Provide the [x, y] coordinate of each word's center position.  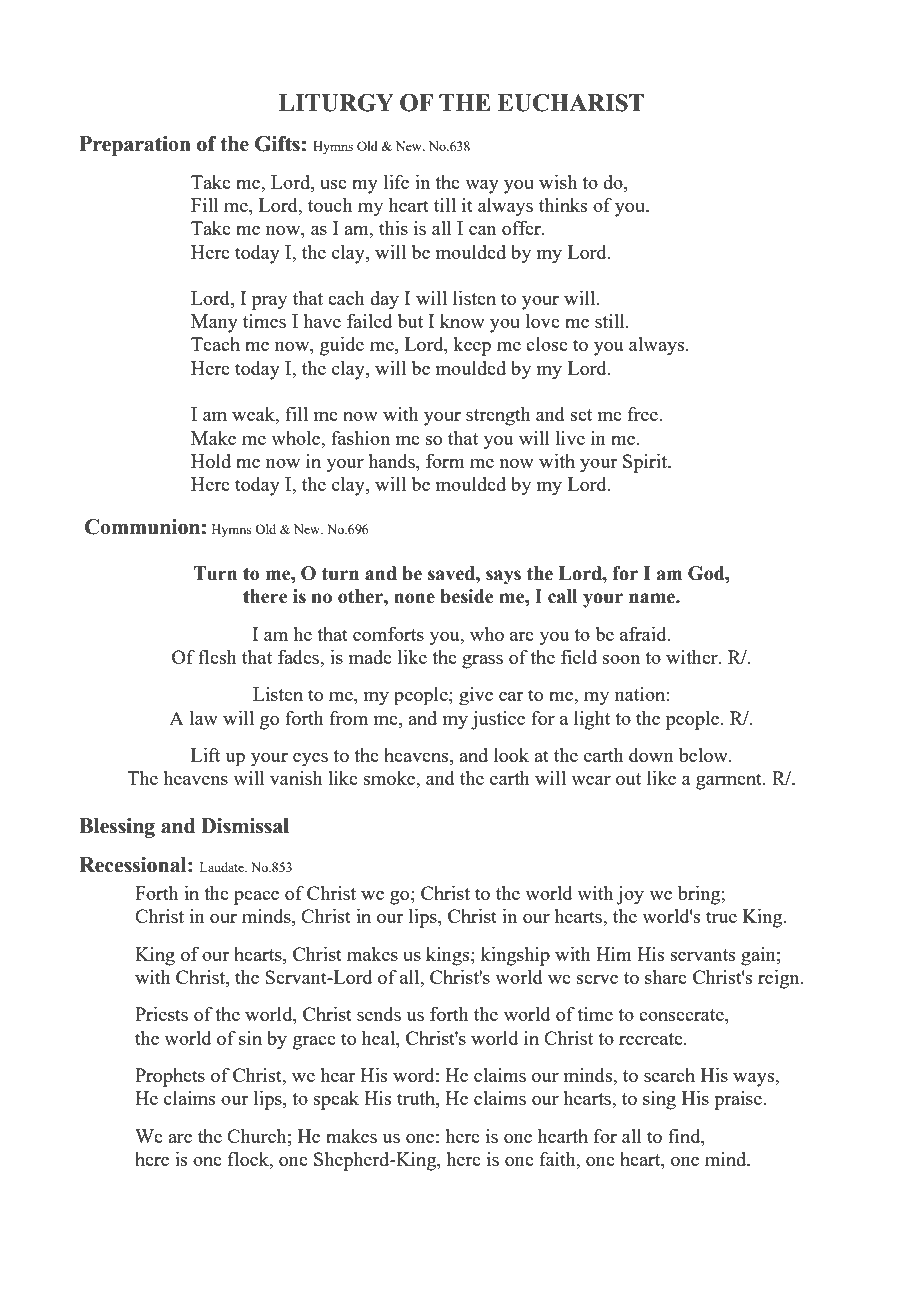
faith [559, 1160]
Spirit [646, 463]
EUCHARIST [571, 103]
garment [730, 781]
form [445, 461]
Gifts [277, 144]
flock [249, 1160]
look [511, 755]
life [396, 182]
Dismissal [245, 826]
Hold [211, 461]
